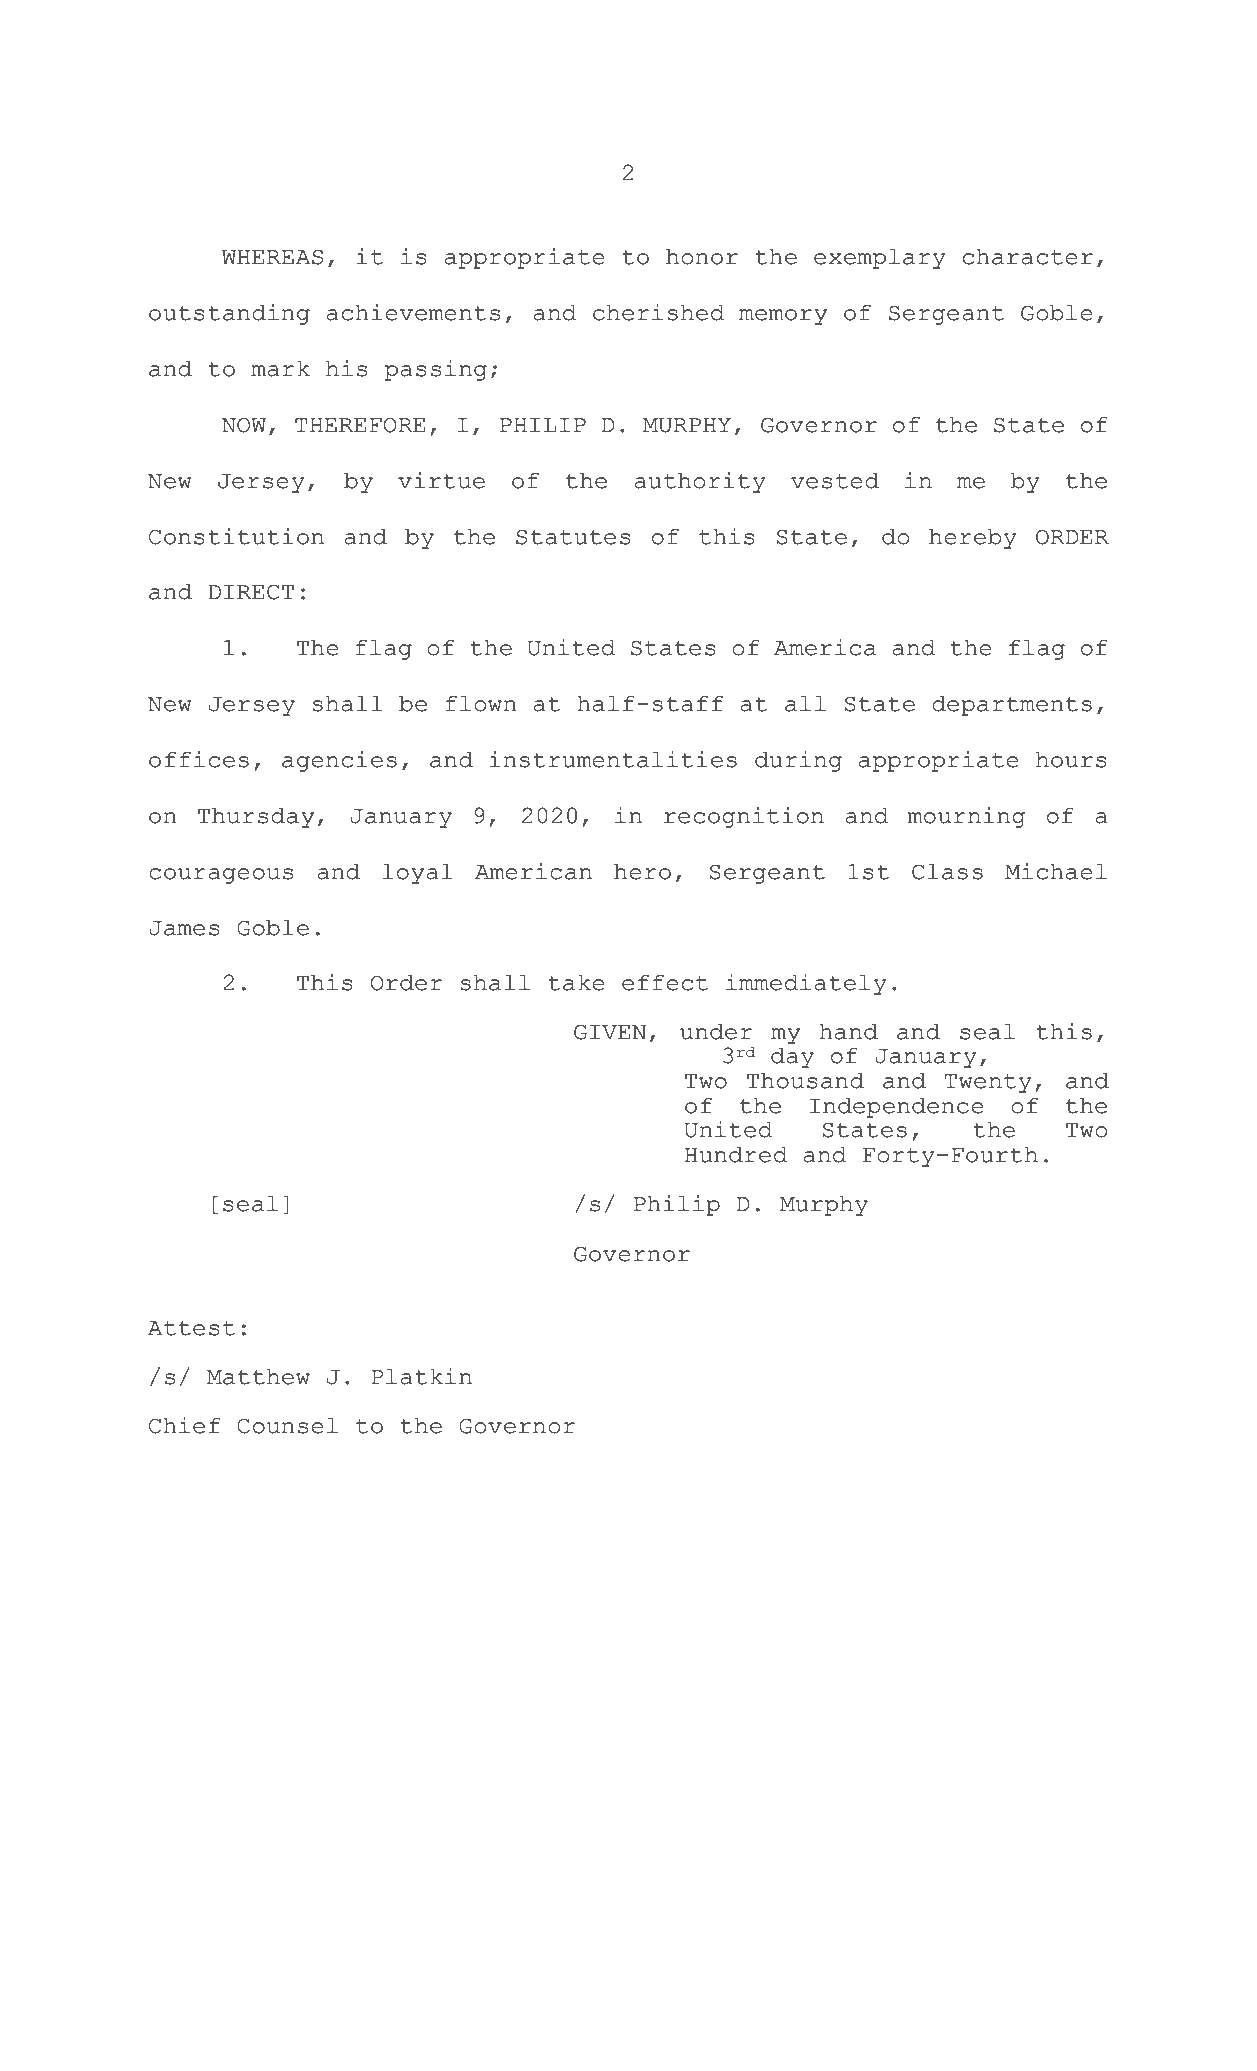 This screenshot has height=2071, width=1257. What do you see at coordinates (272, 257) in the screenshot?
I see `WHEREAS` at bounding box center [272, 257].
